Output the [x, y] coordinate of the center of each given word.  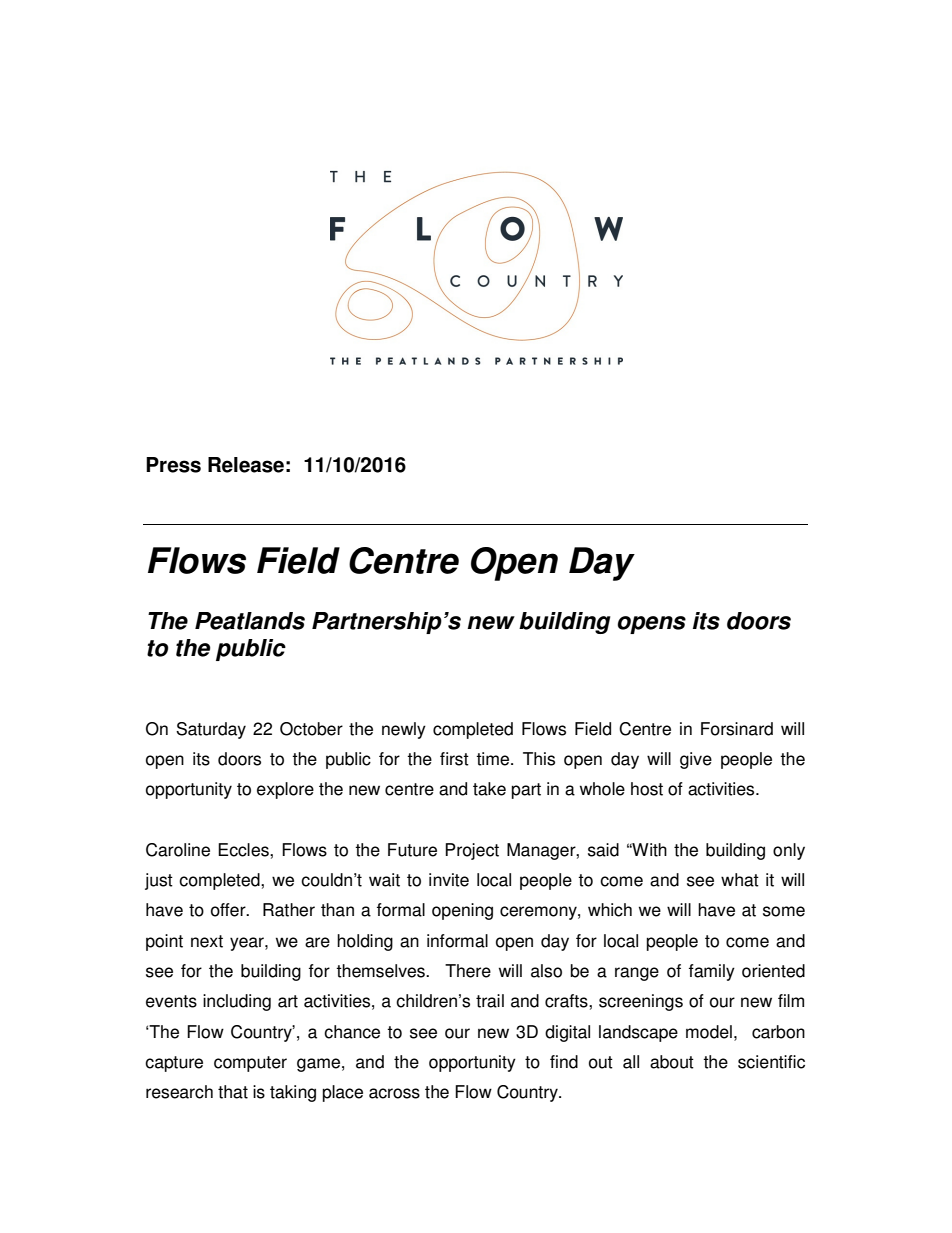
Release [246, 465]
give [696, 760]
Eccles [244, 850]
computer [250, 1064]
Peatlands [250, 621]
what [740, 880]
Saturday [211, 730]
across [394, 1093]
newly [404, 730]
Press [173, 465]
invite [449, 880]
